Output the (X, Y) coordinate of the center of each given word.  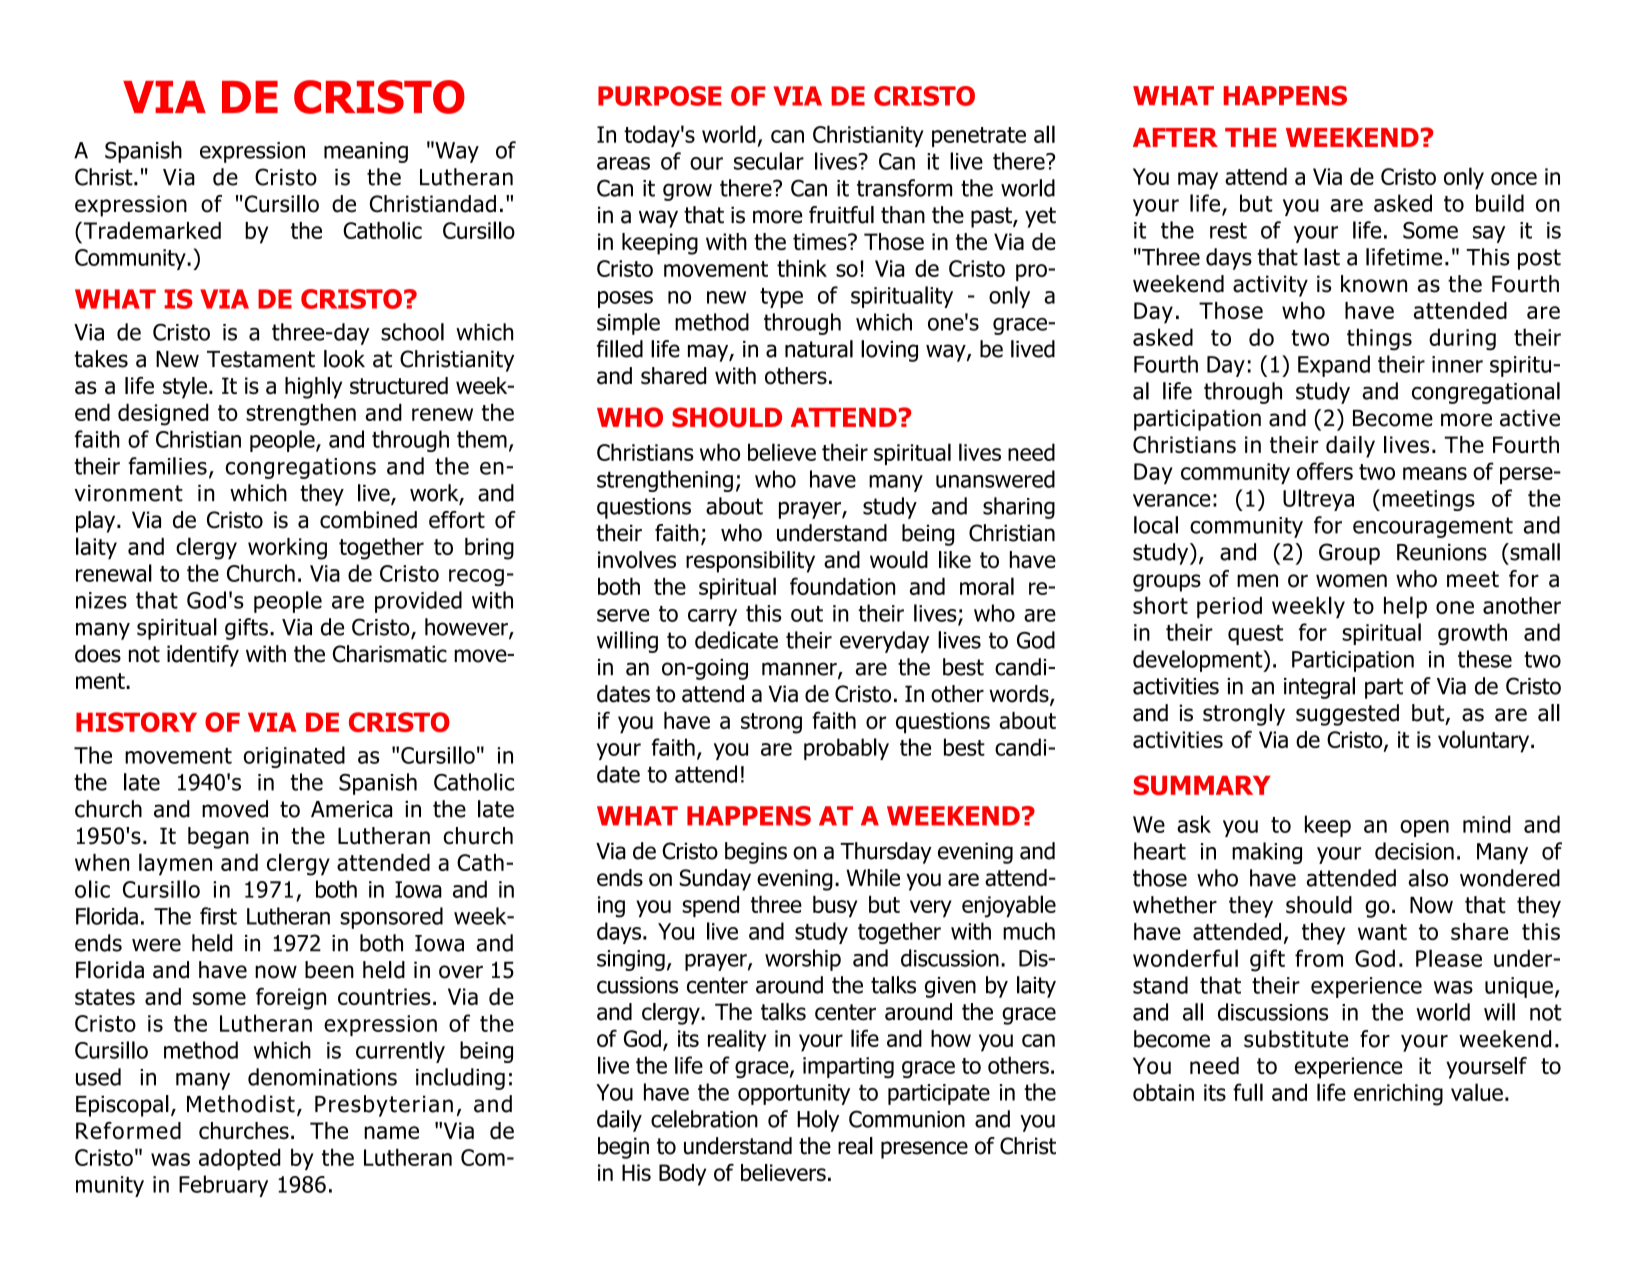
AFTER (1175, 137)
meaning (366, 152)
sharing (1019, 508)
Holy (818, 1121)
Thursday (886, 853)
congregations (301, 468)
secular (769, 161)
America (351, 809)
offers (1325, 471)
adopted (239, 1159)
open (1424, 828)
